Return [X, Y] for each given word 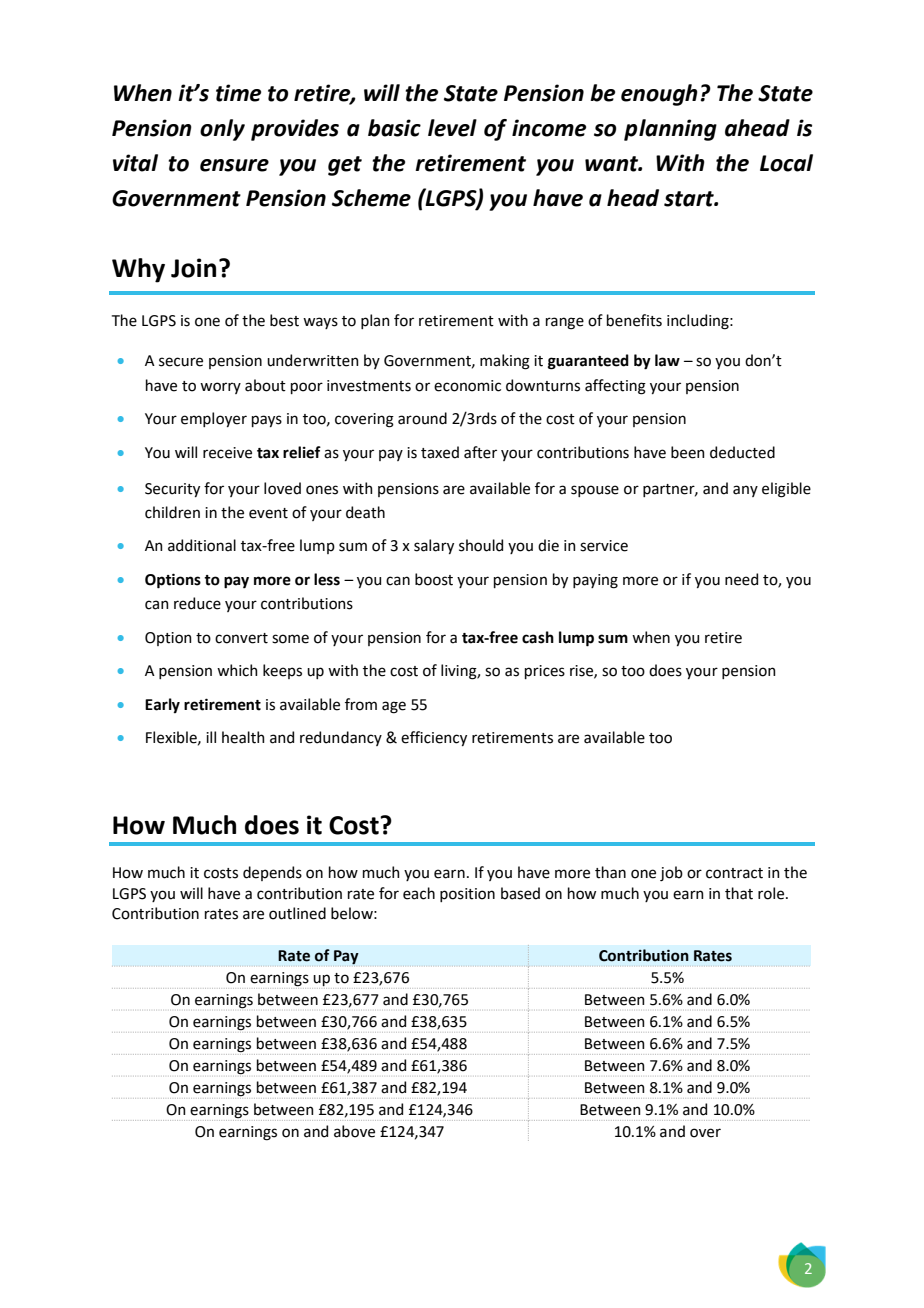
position [467, 895]
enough [659, 95]
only [222, 130]
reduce [197, 603]
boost [434, 579]
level [452, 128]
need [741, 579]
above [354, 1131]
